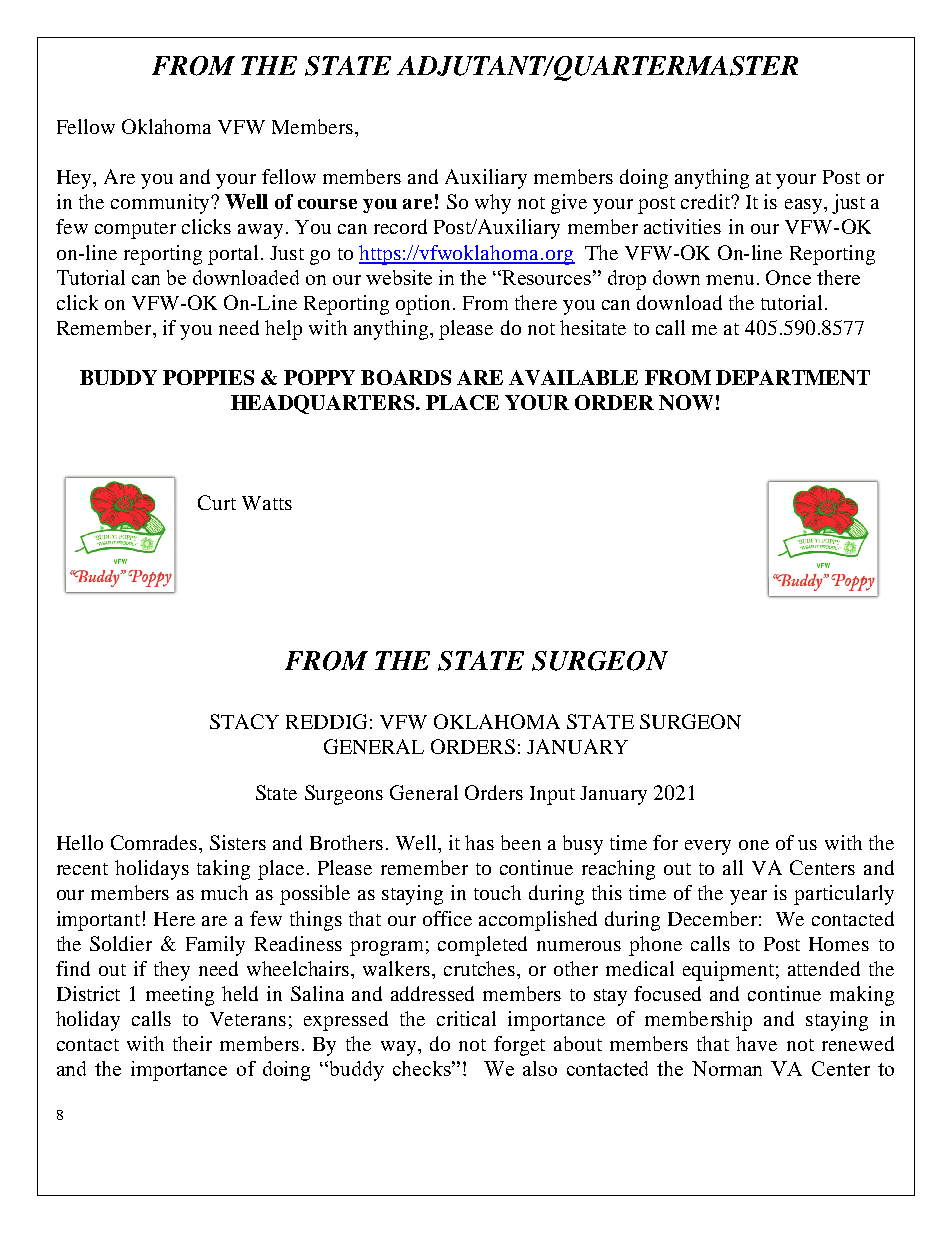  I want to click on critical, so click(466, 1018).
